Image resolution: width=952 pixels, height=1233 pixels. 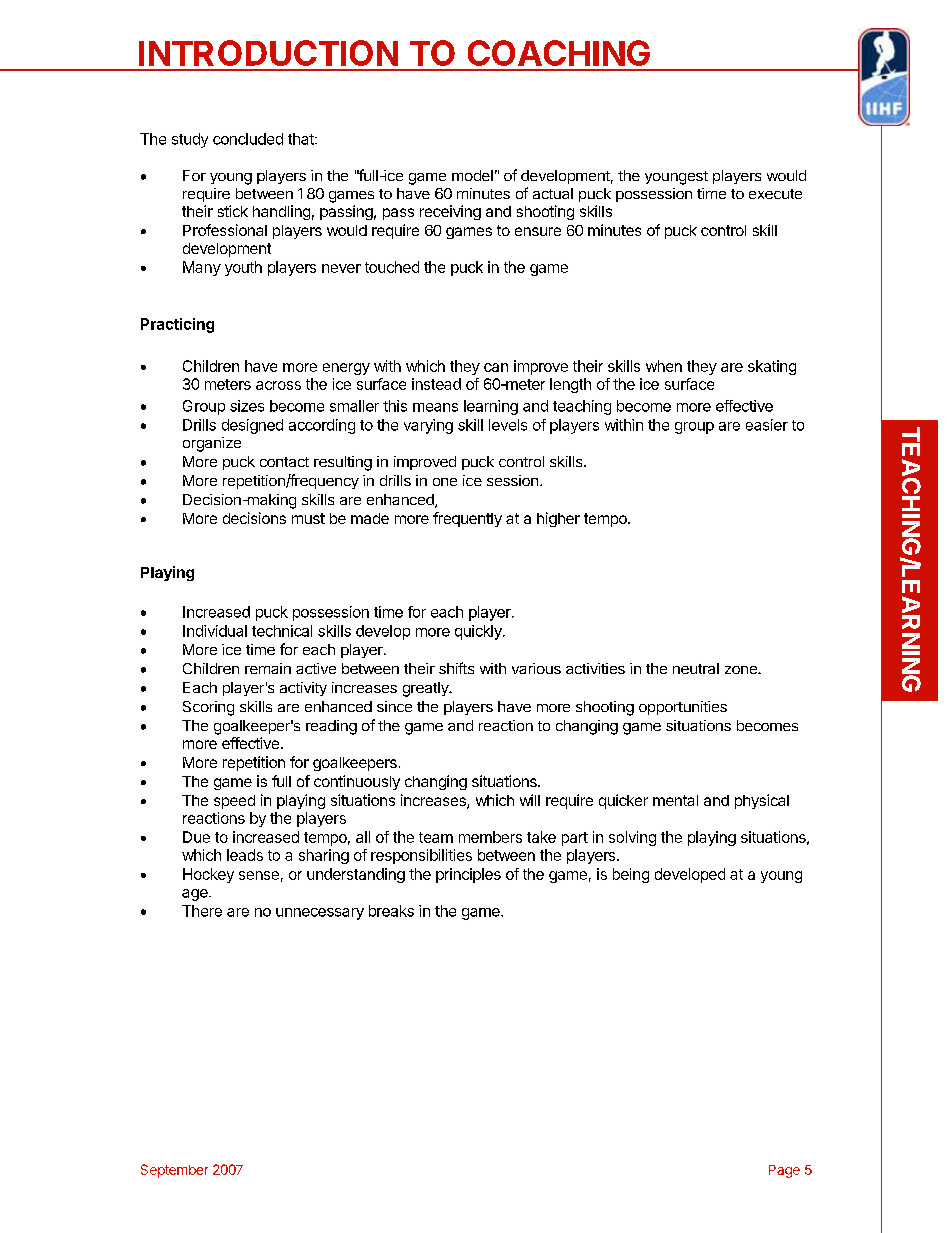 I want to click on INTRODUCTION, so click(x=268, y=53).
